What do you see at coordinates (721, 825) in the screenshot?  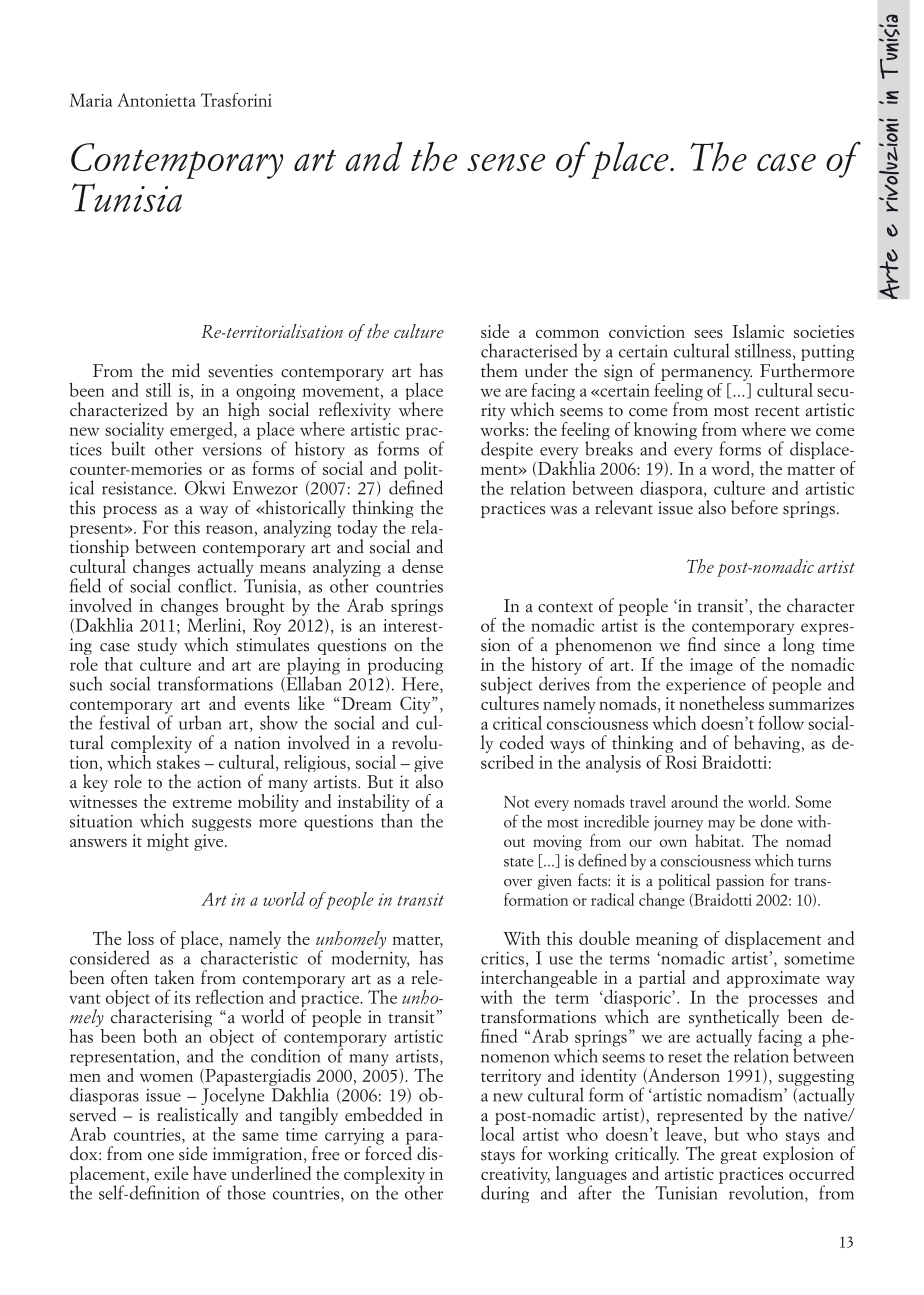 I see `may` at bounding box center [721, 825].
